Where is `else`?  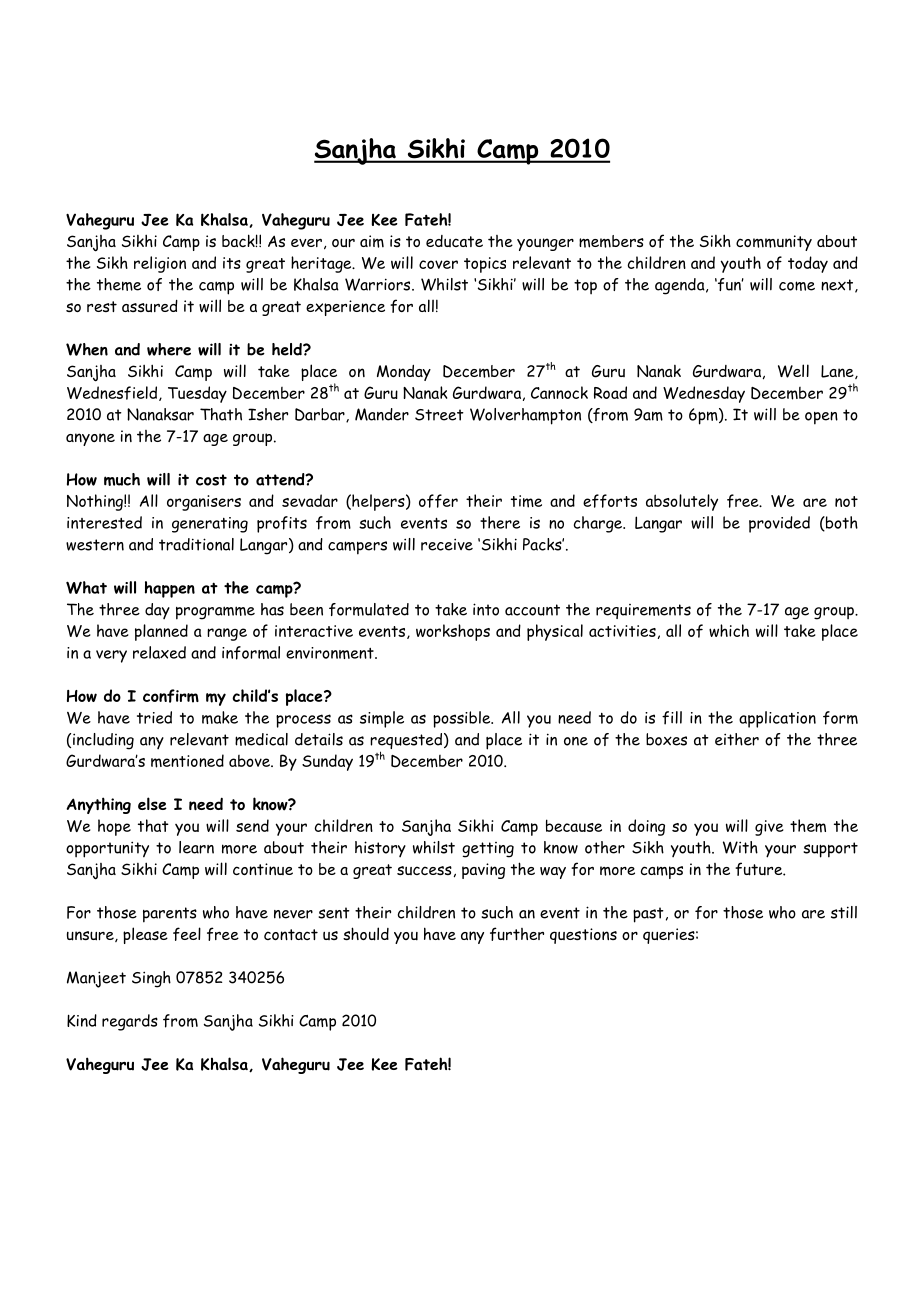
else is located at coordinates (152, 803).
